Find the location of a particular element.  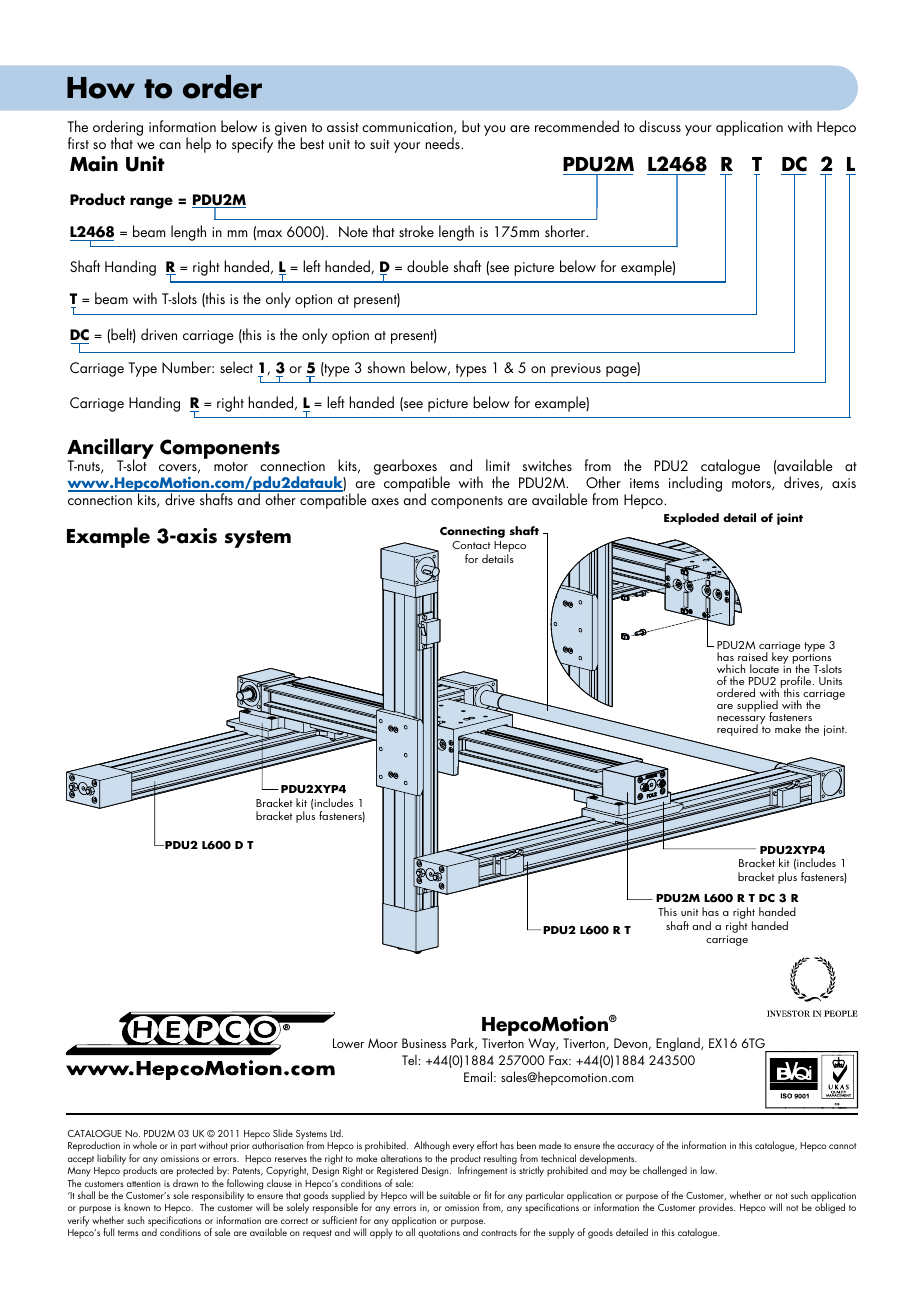

help is located at coordinates (198, 145).
